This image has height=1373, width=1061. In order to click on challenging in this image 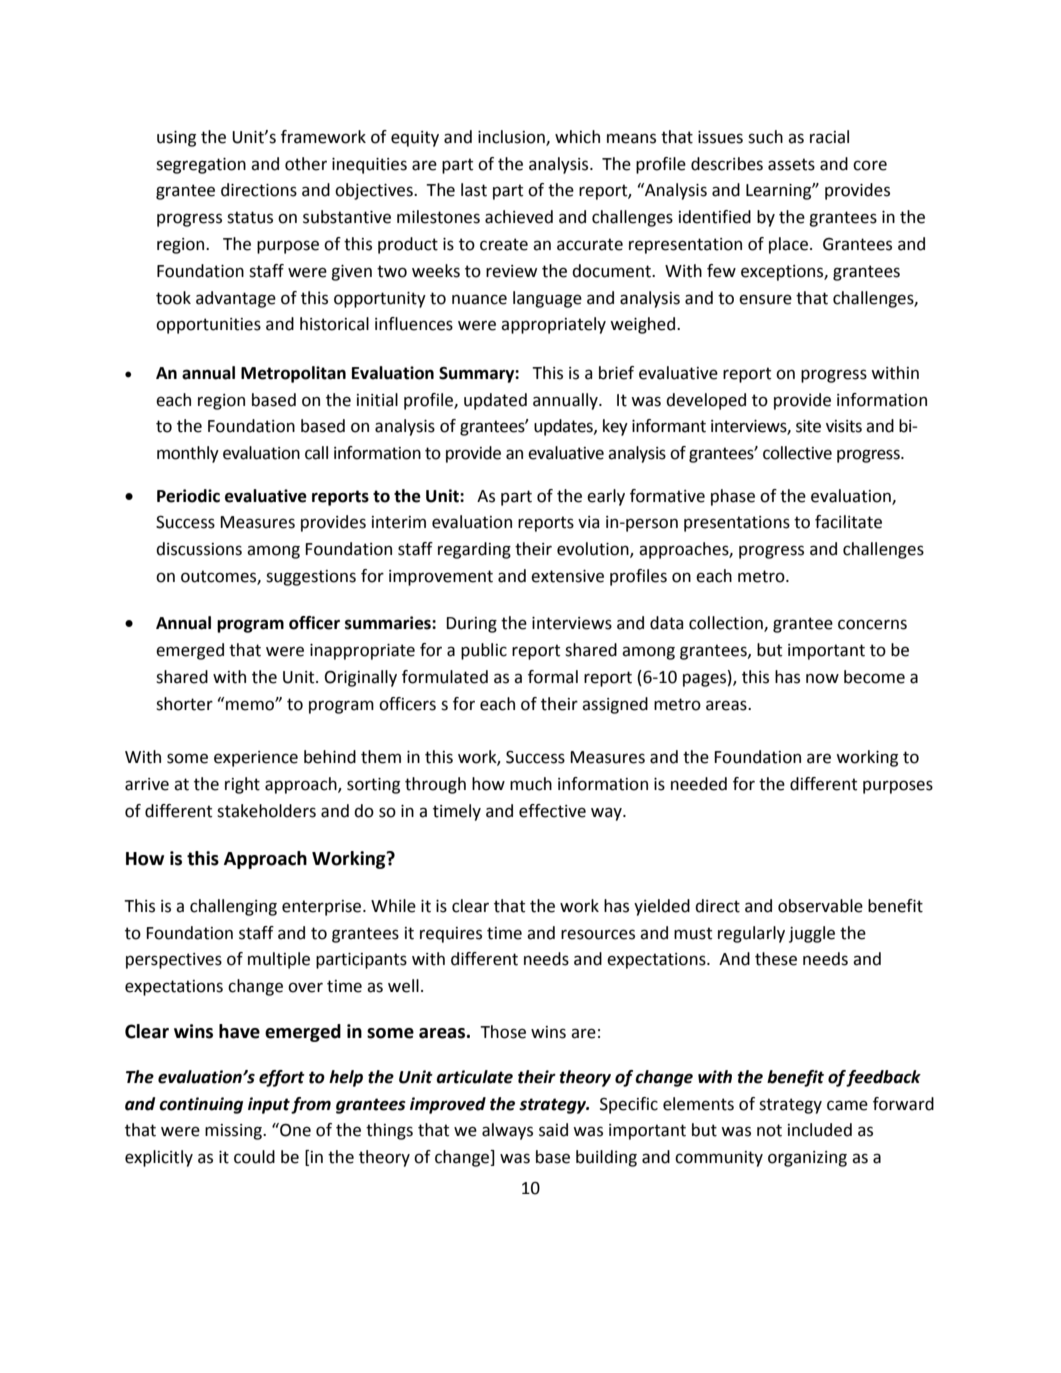, I will do `click(233, 907)`.
